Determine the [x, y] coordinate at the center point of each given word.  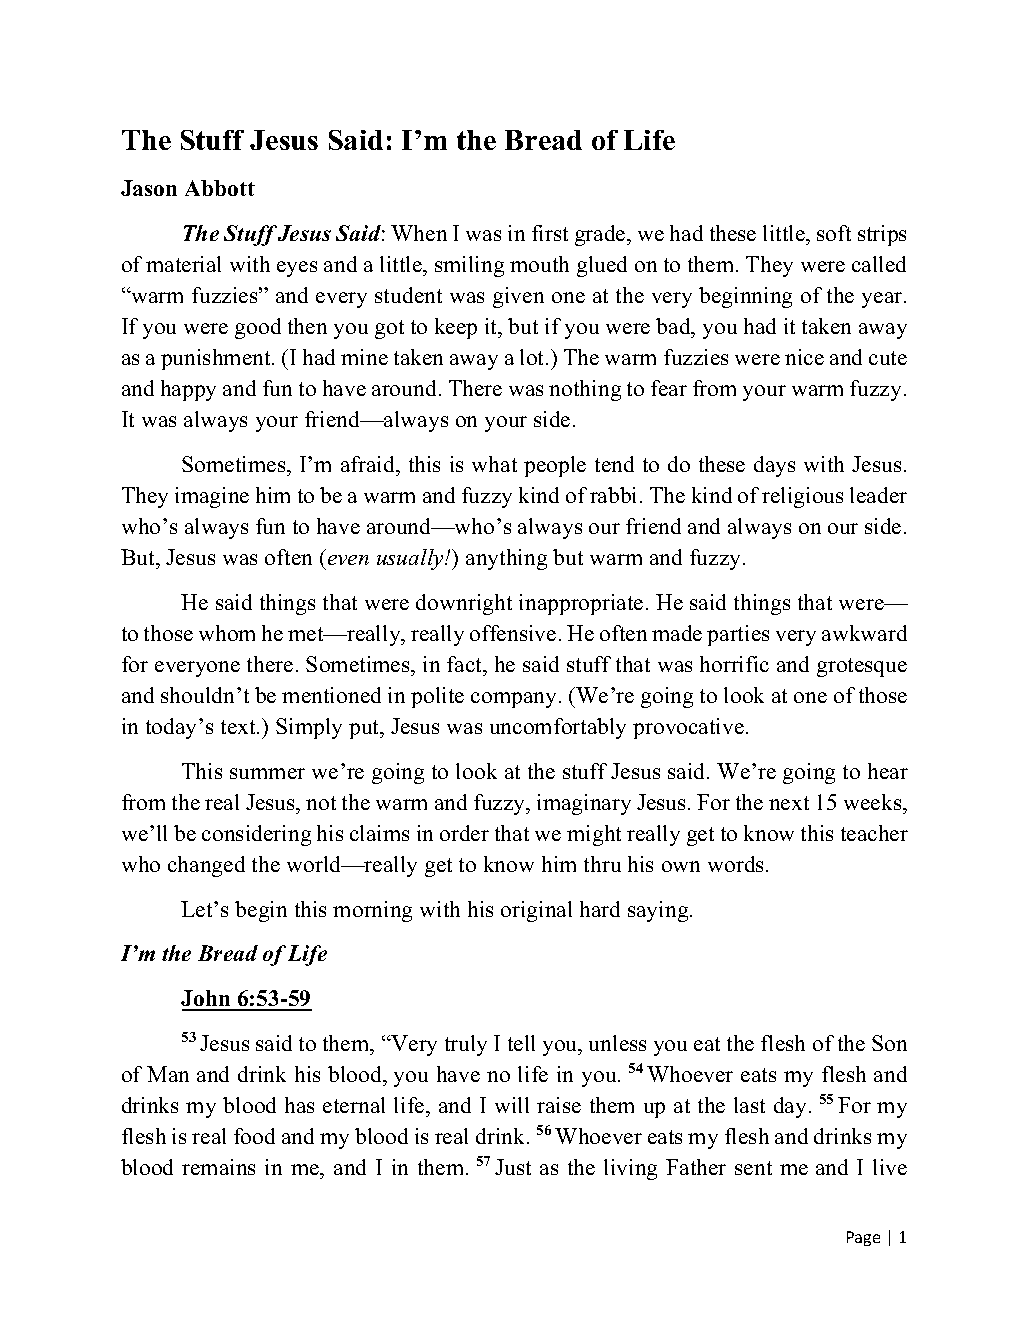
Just [513, 1167]
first [550, 233]
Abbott [220, 188]
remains [218, 1167]
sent [753, 1168]
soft [834, 233]
